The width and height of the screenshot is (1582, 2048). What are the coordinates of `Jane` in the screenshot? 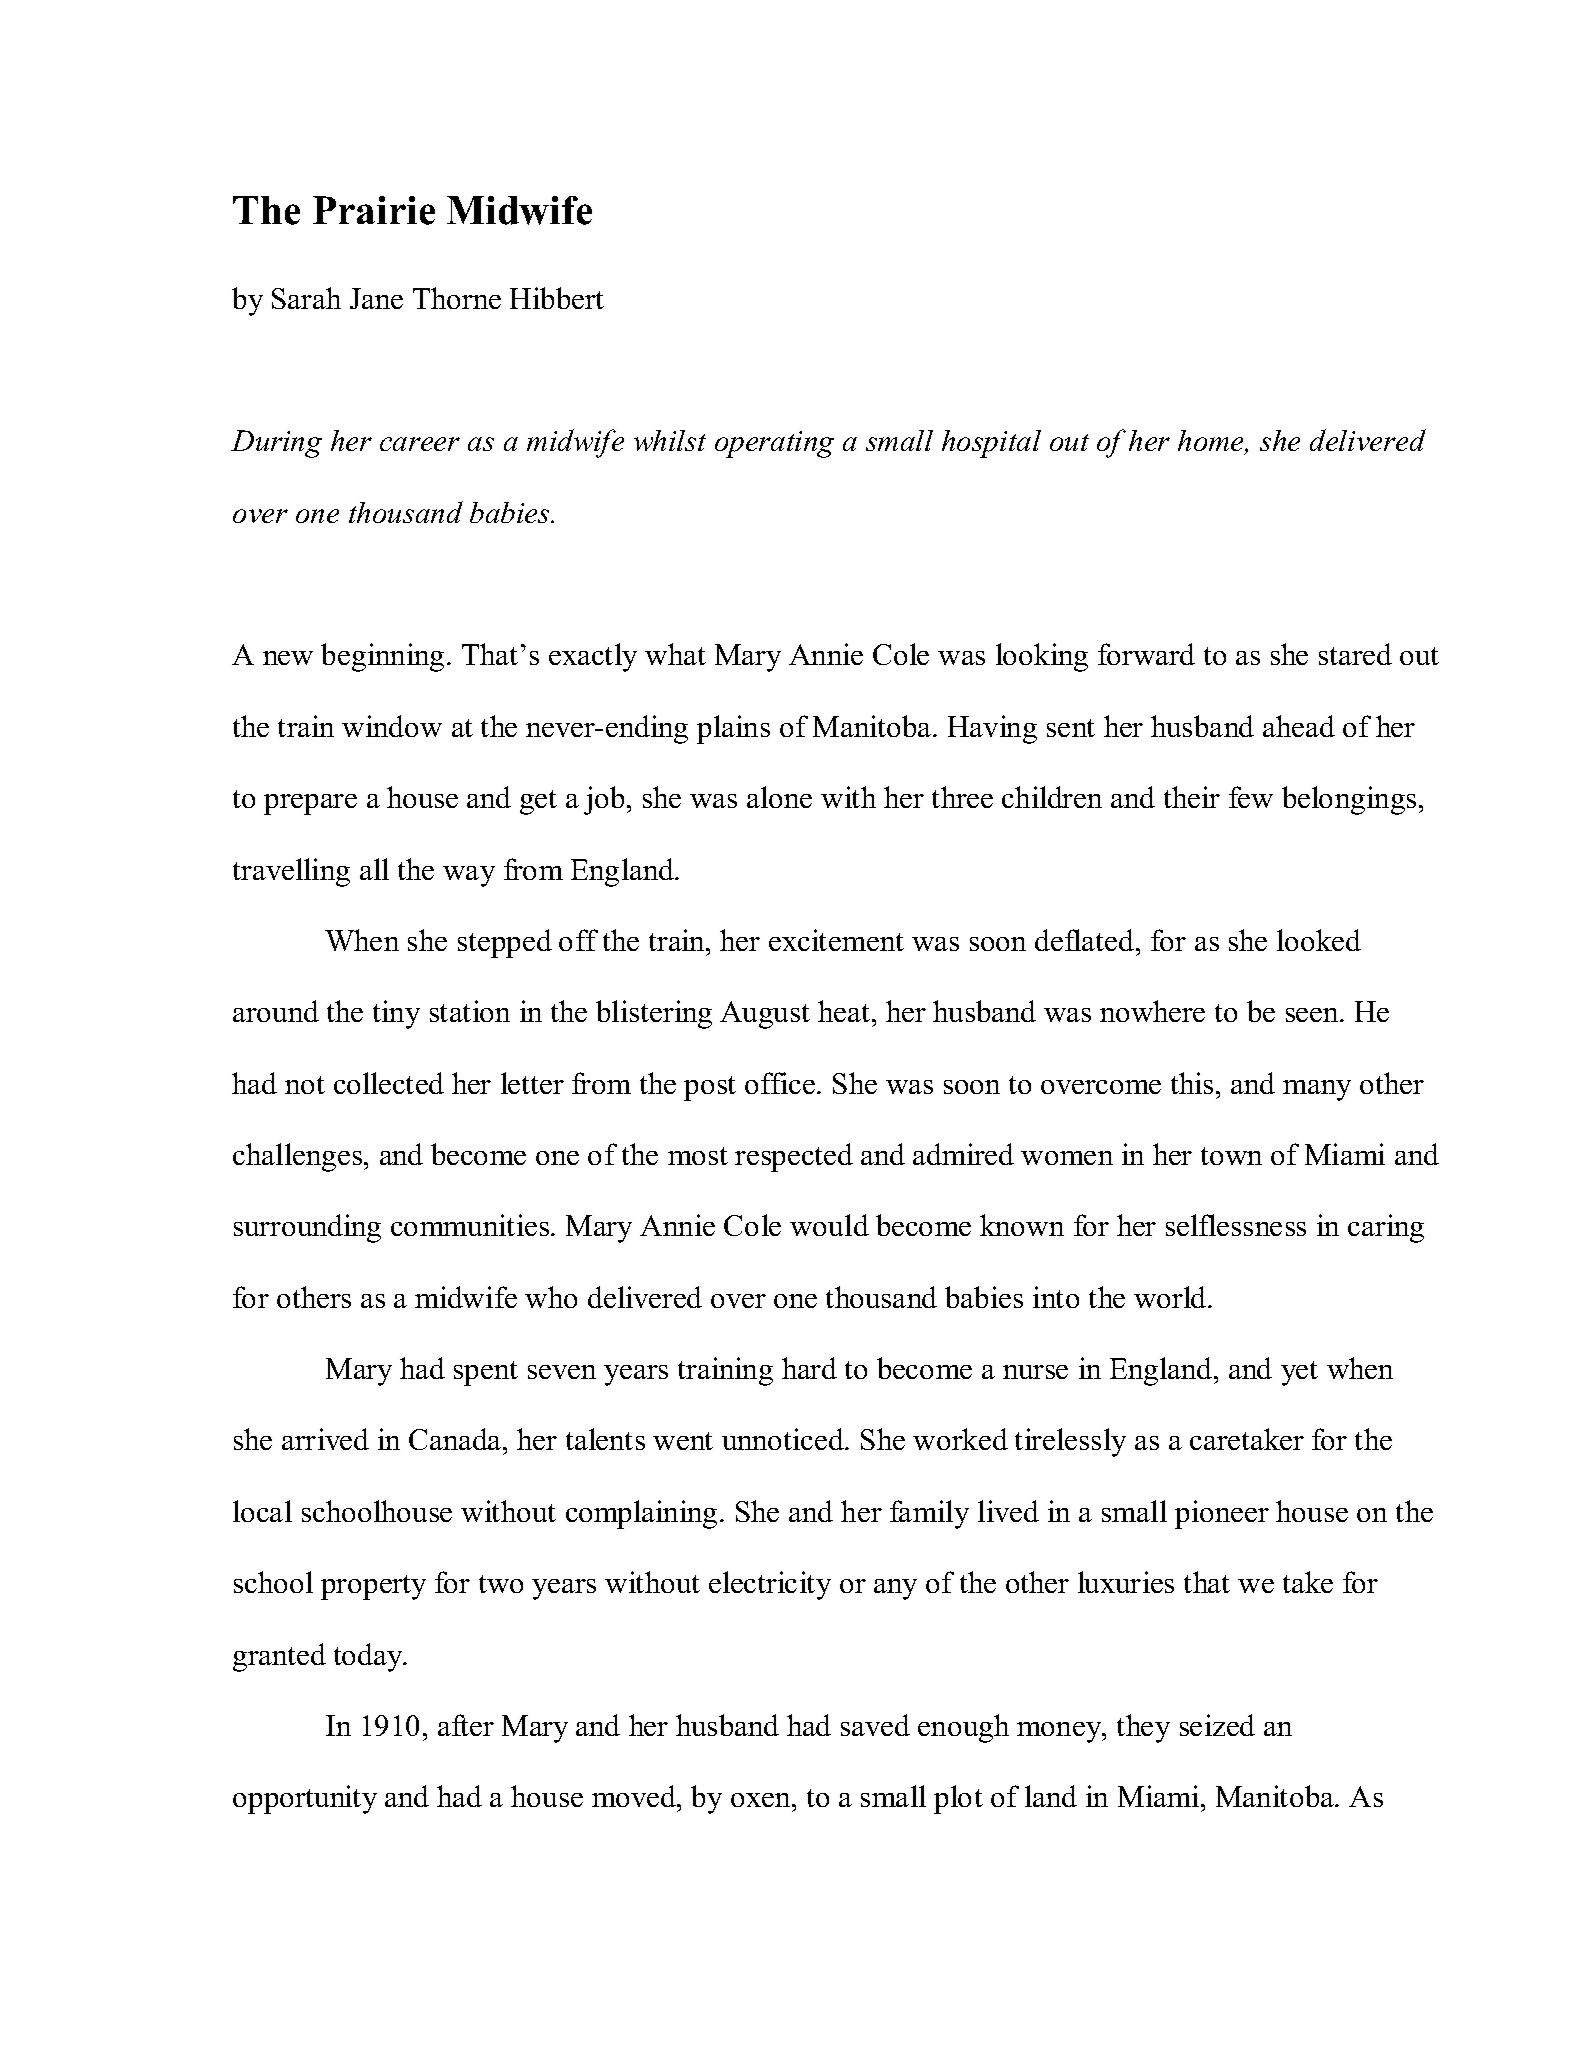 It's located at (376, 298).
